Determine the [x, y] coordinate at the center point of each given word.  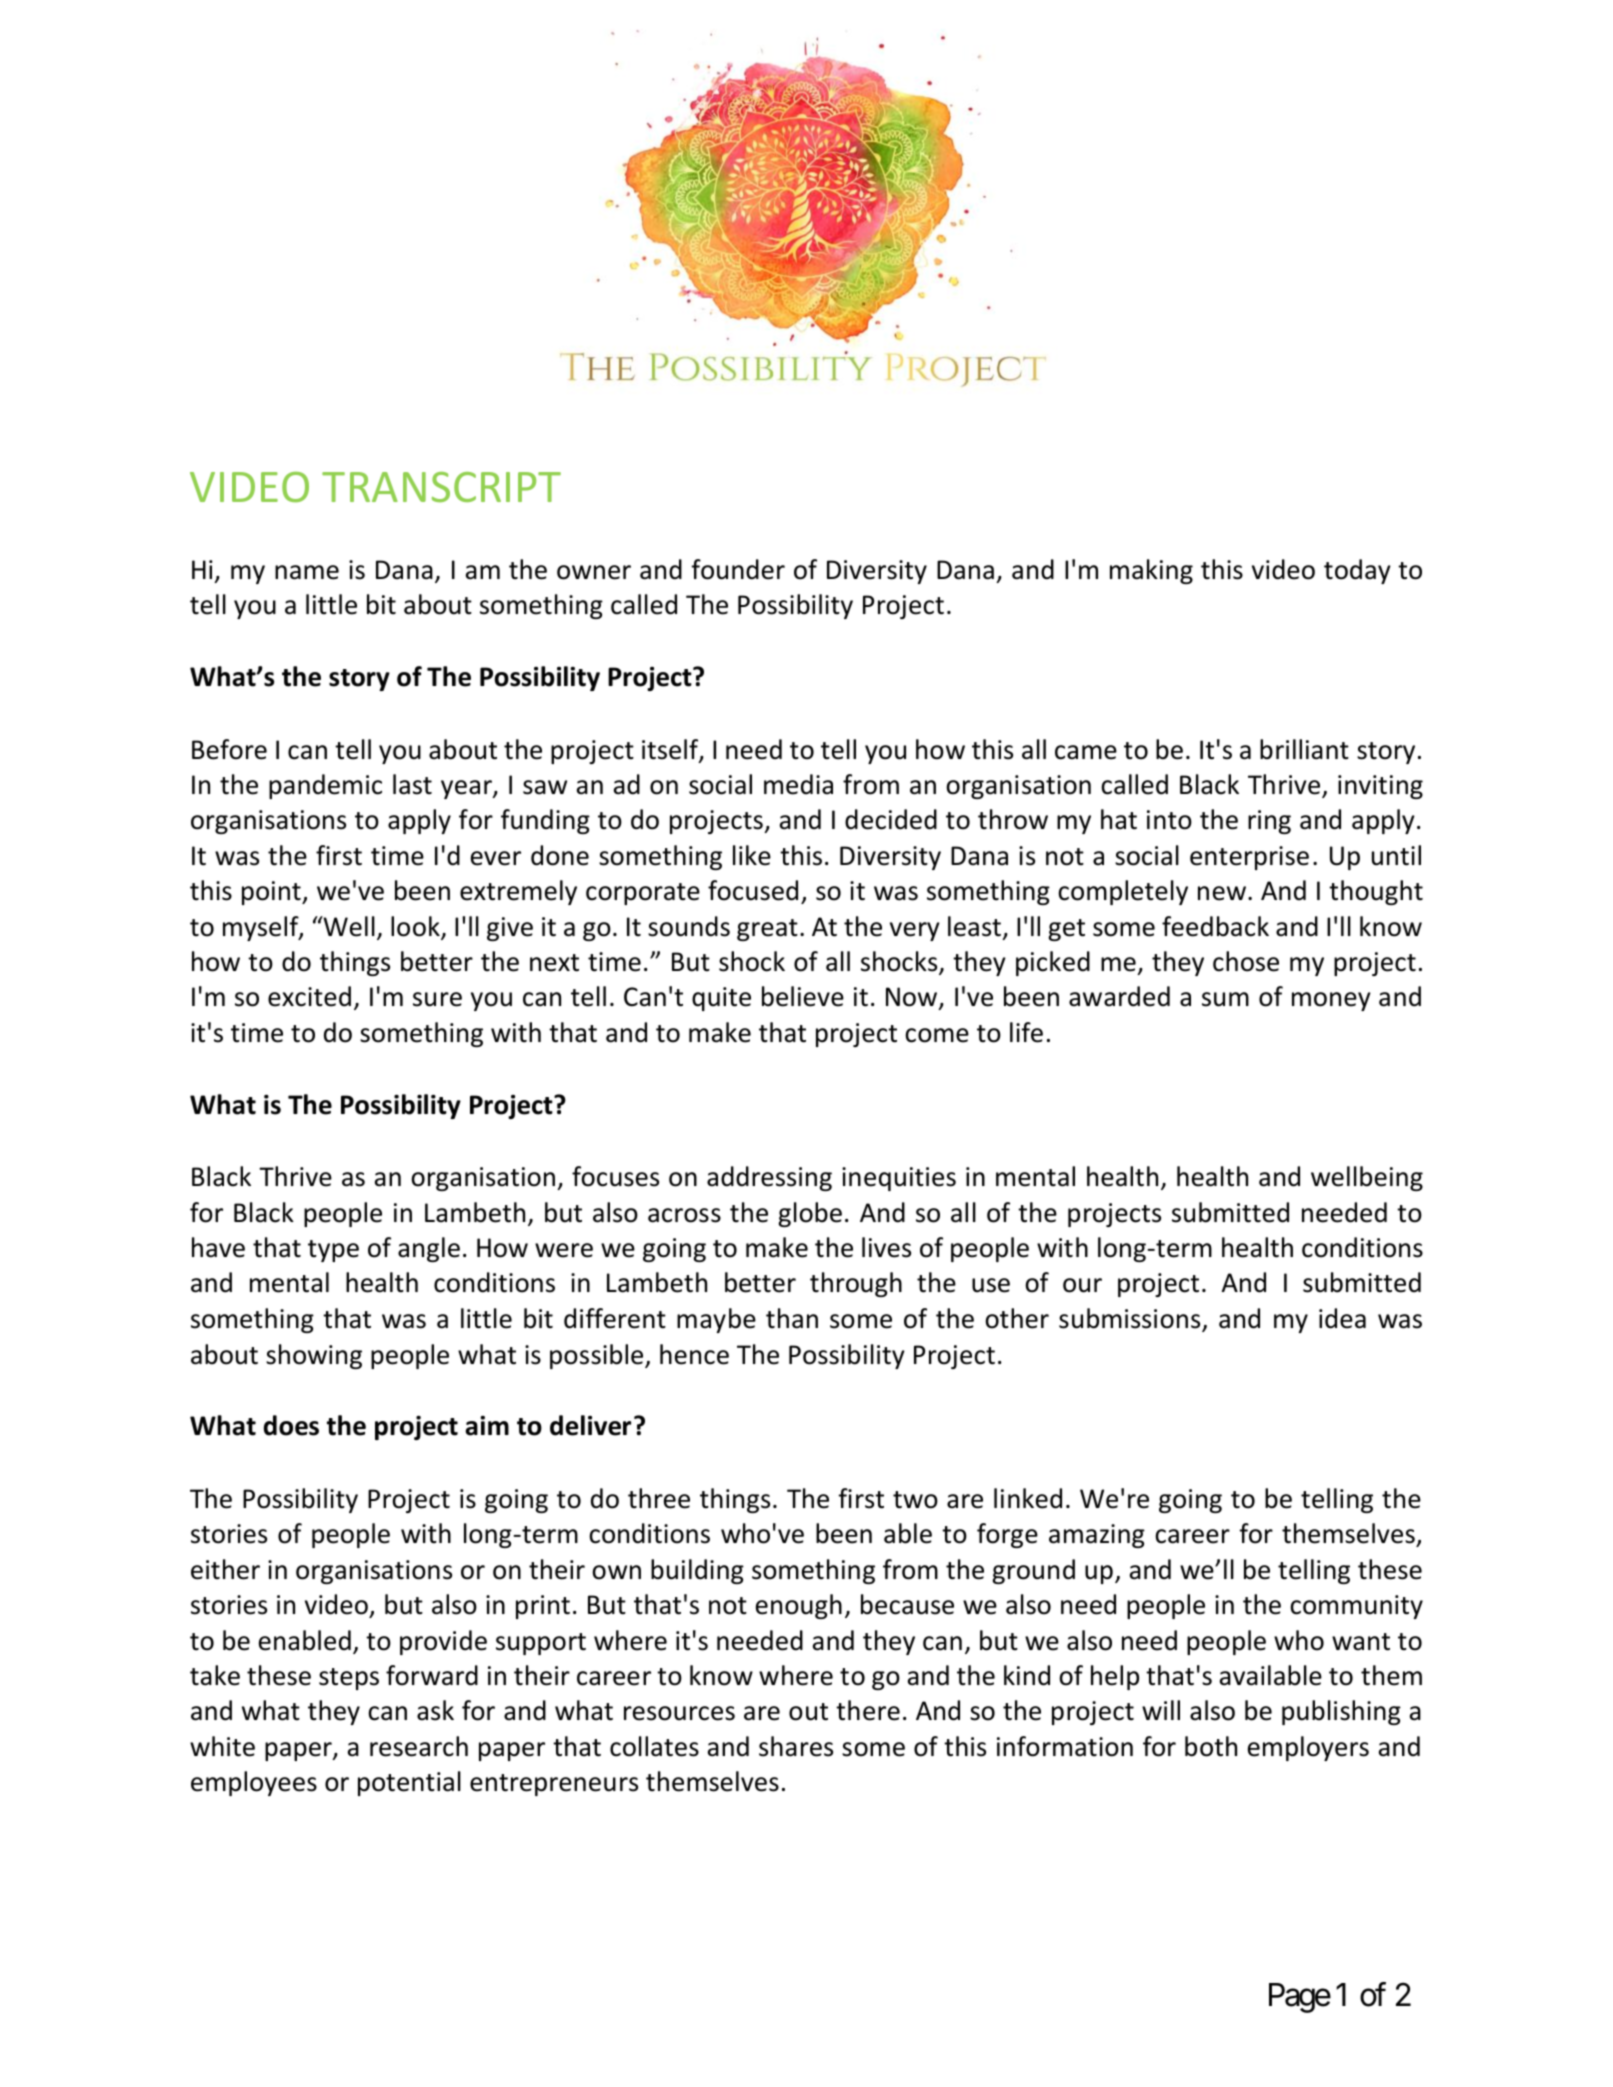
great [767, 930]
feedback [1215, 926]
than [792, 1318]
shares [796, 1746]
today [1357, 571]
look [416, 927]
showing [314, 1356]
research [419, 1746]
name [307, 572]
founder [738, 569]
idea [1342, 1318]
